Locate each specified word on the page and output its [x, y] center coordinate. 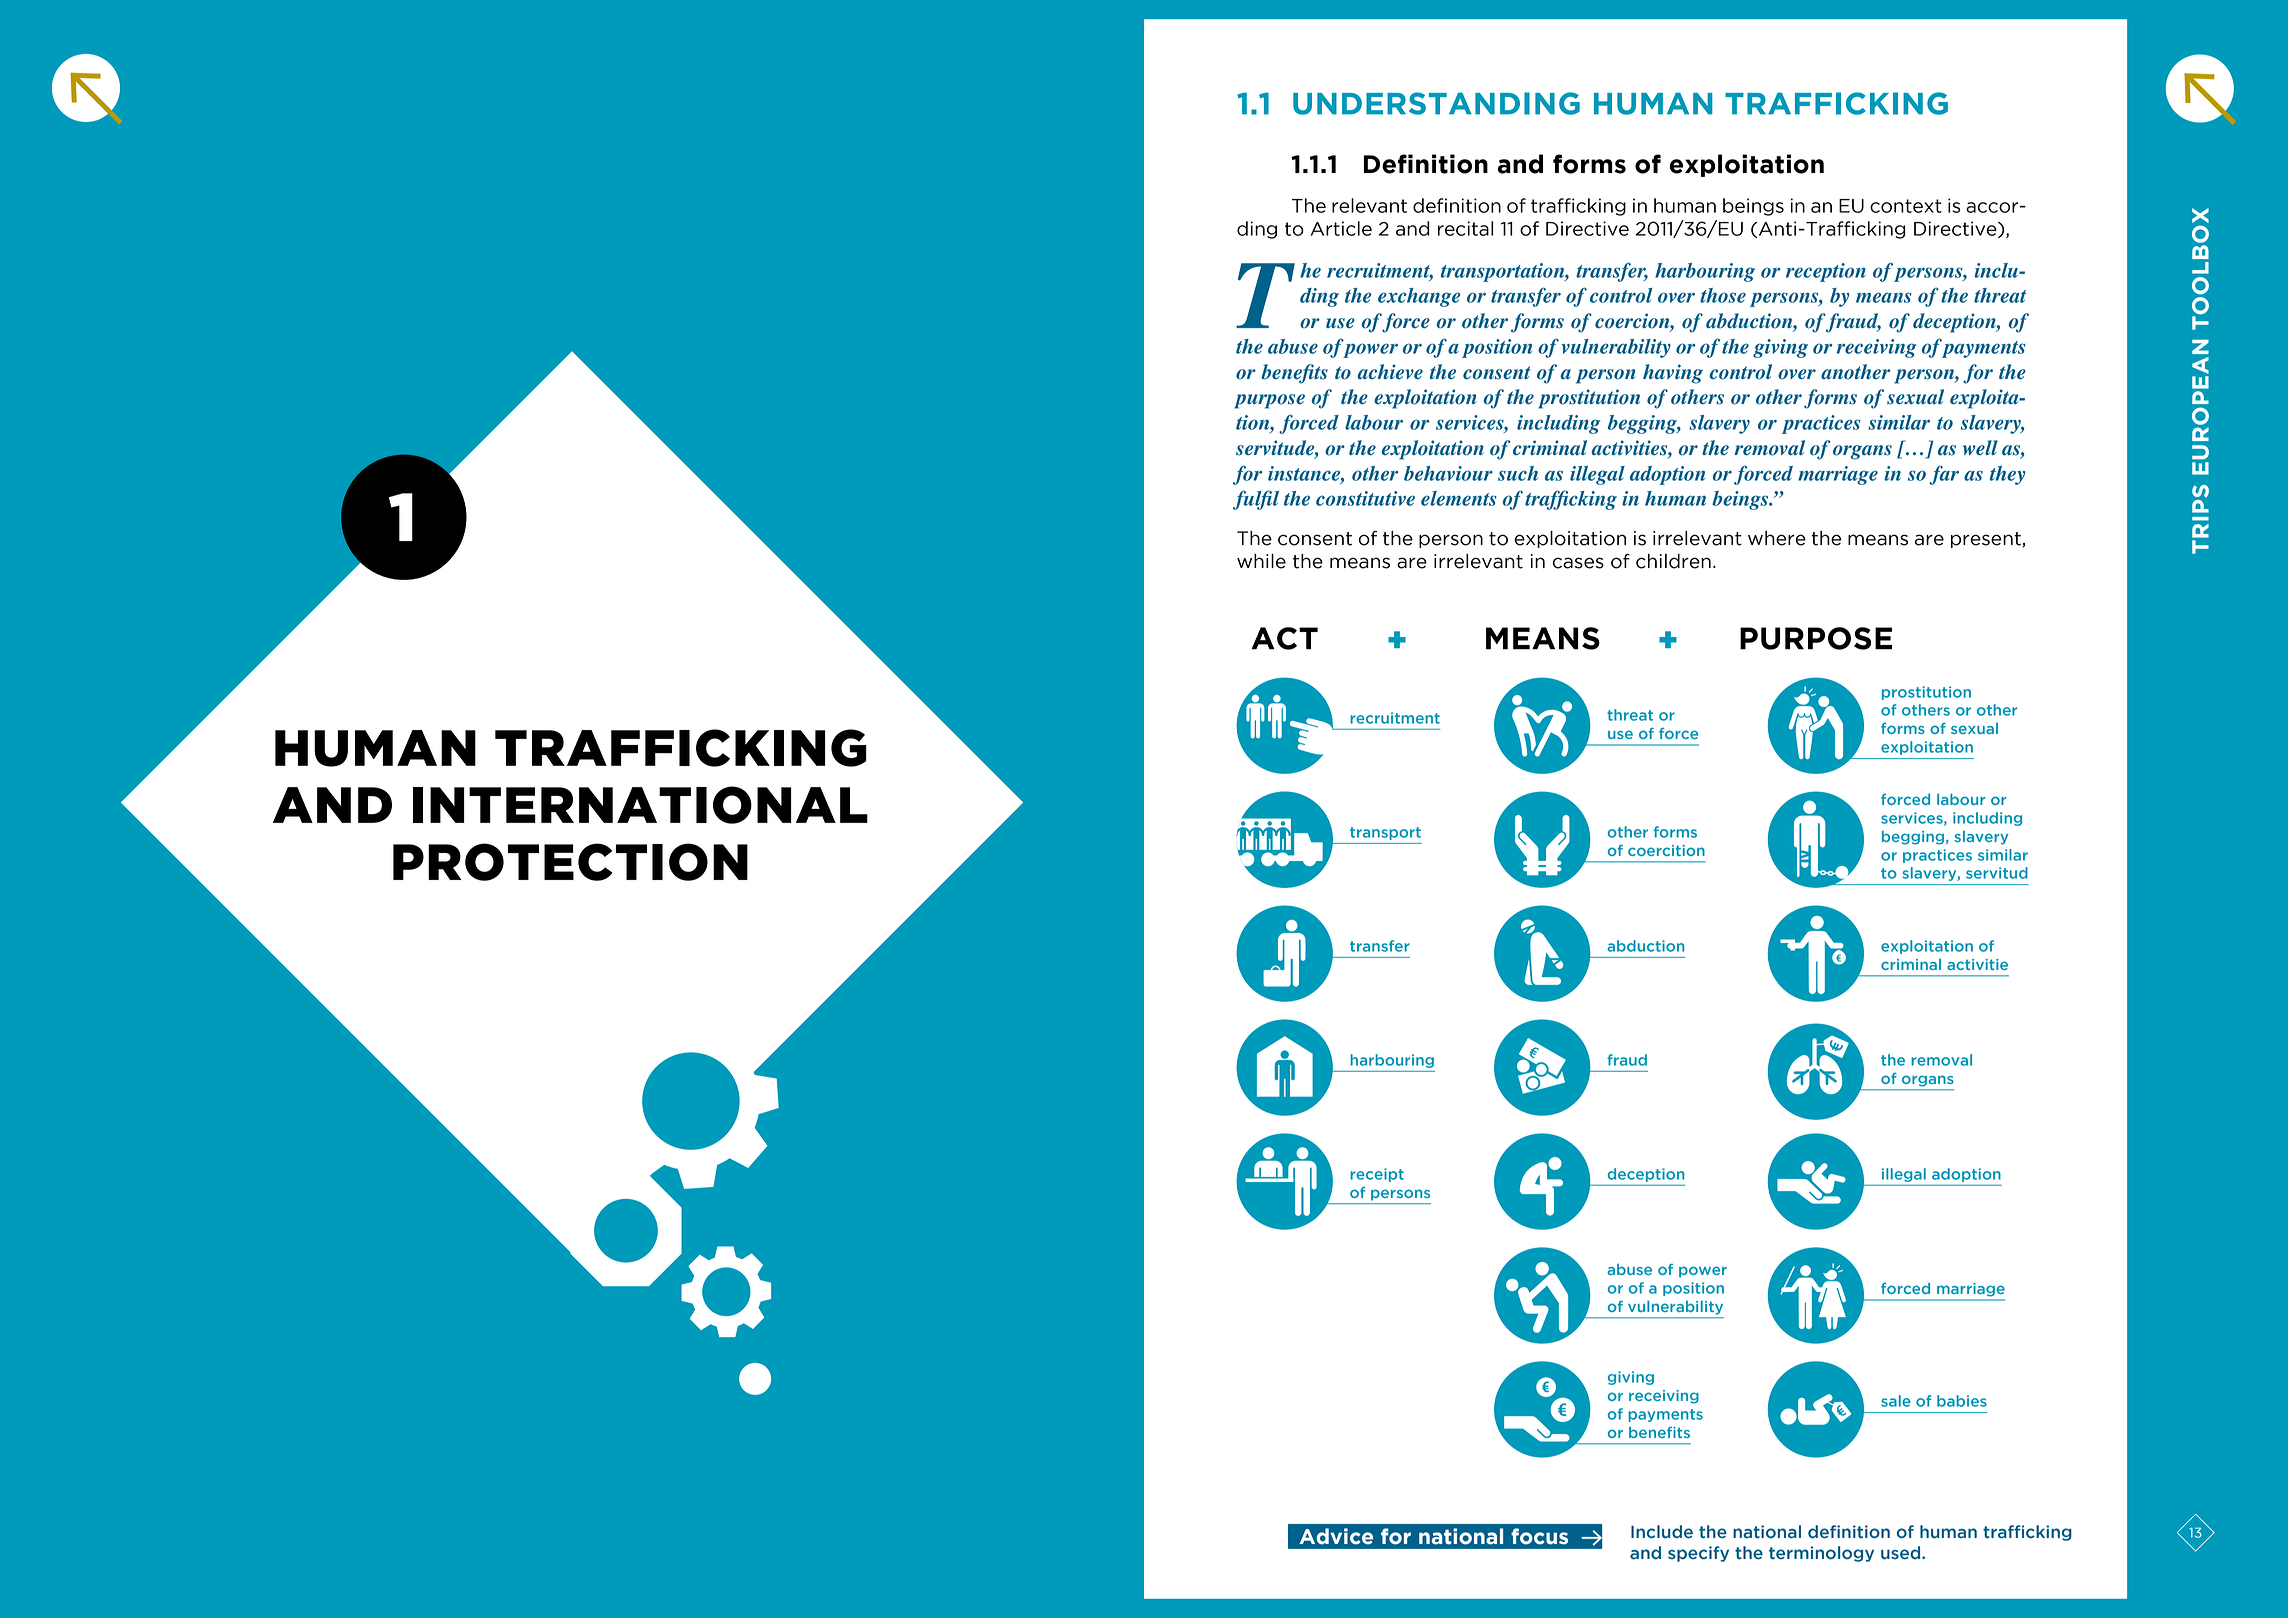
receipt [1377, 1175]
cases [1578, 563]
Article [1341, 228]
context [1906, 206]
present [1987, 540]
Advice [1336, 1536]
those [1723, 295]
